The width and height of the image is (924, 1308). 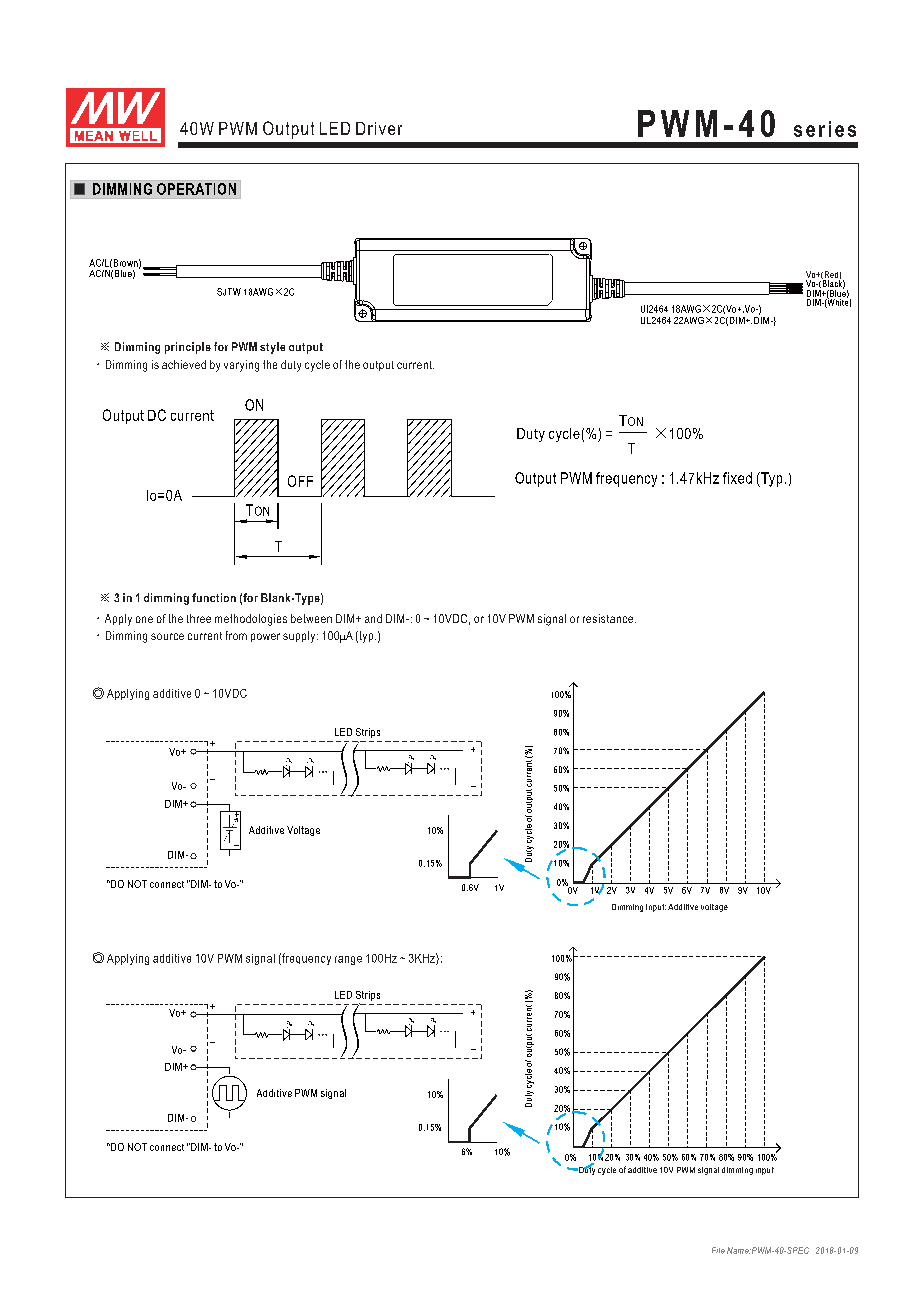 I want to click on power, so click(x=265, y=637).
